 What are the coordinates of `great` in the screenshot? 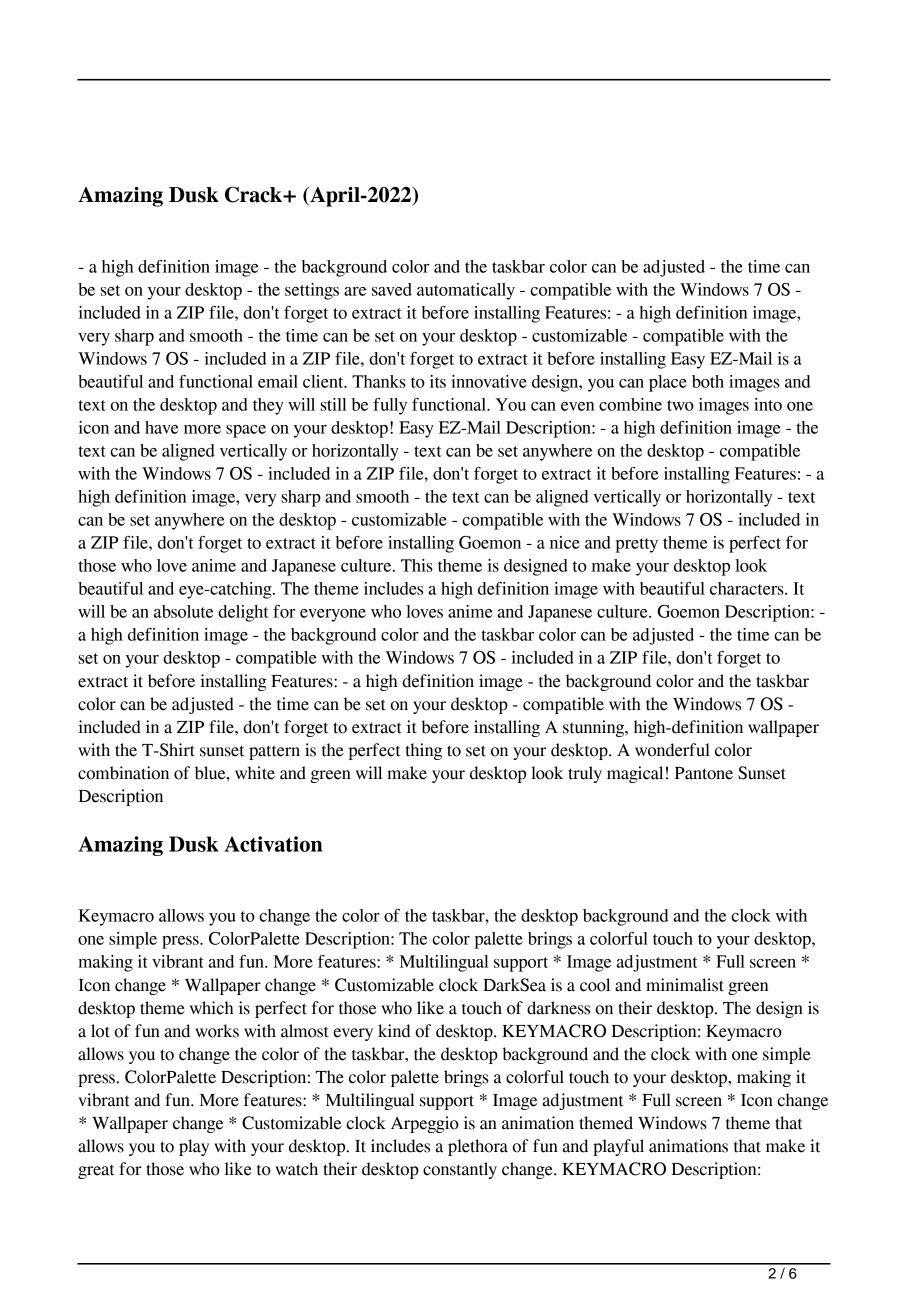 It's located at (96, 1172).
